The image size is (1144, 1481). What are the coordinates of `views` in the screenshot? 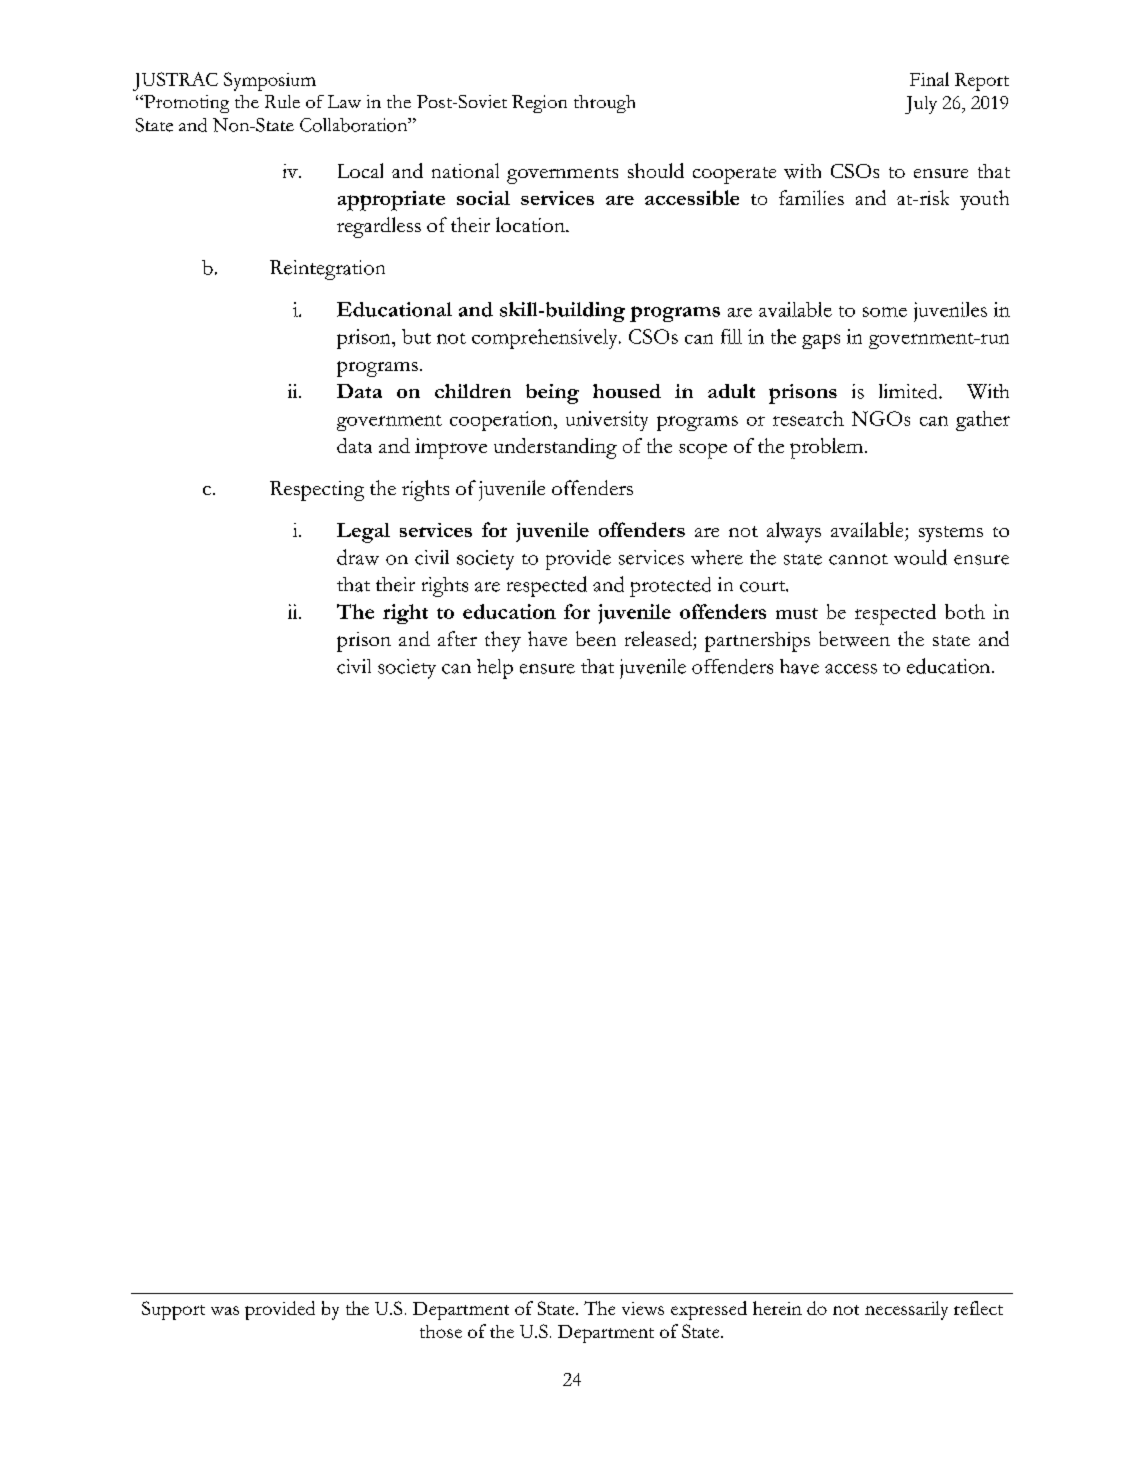 It's located at (643, 1308).
